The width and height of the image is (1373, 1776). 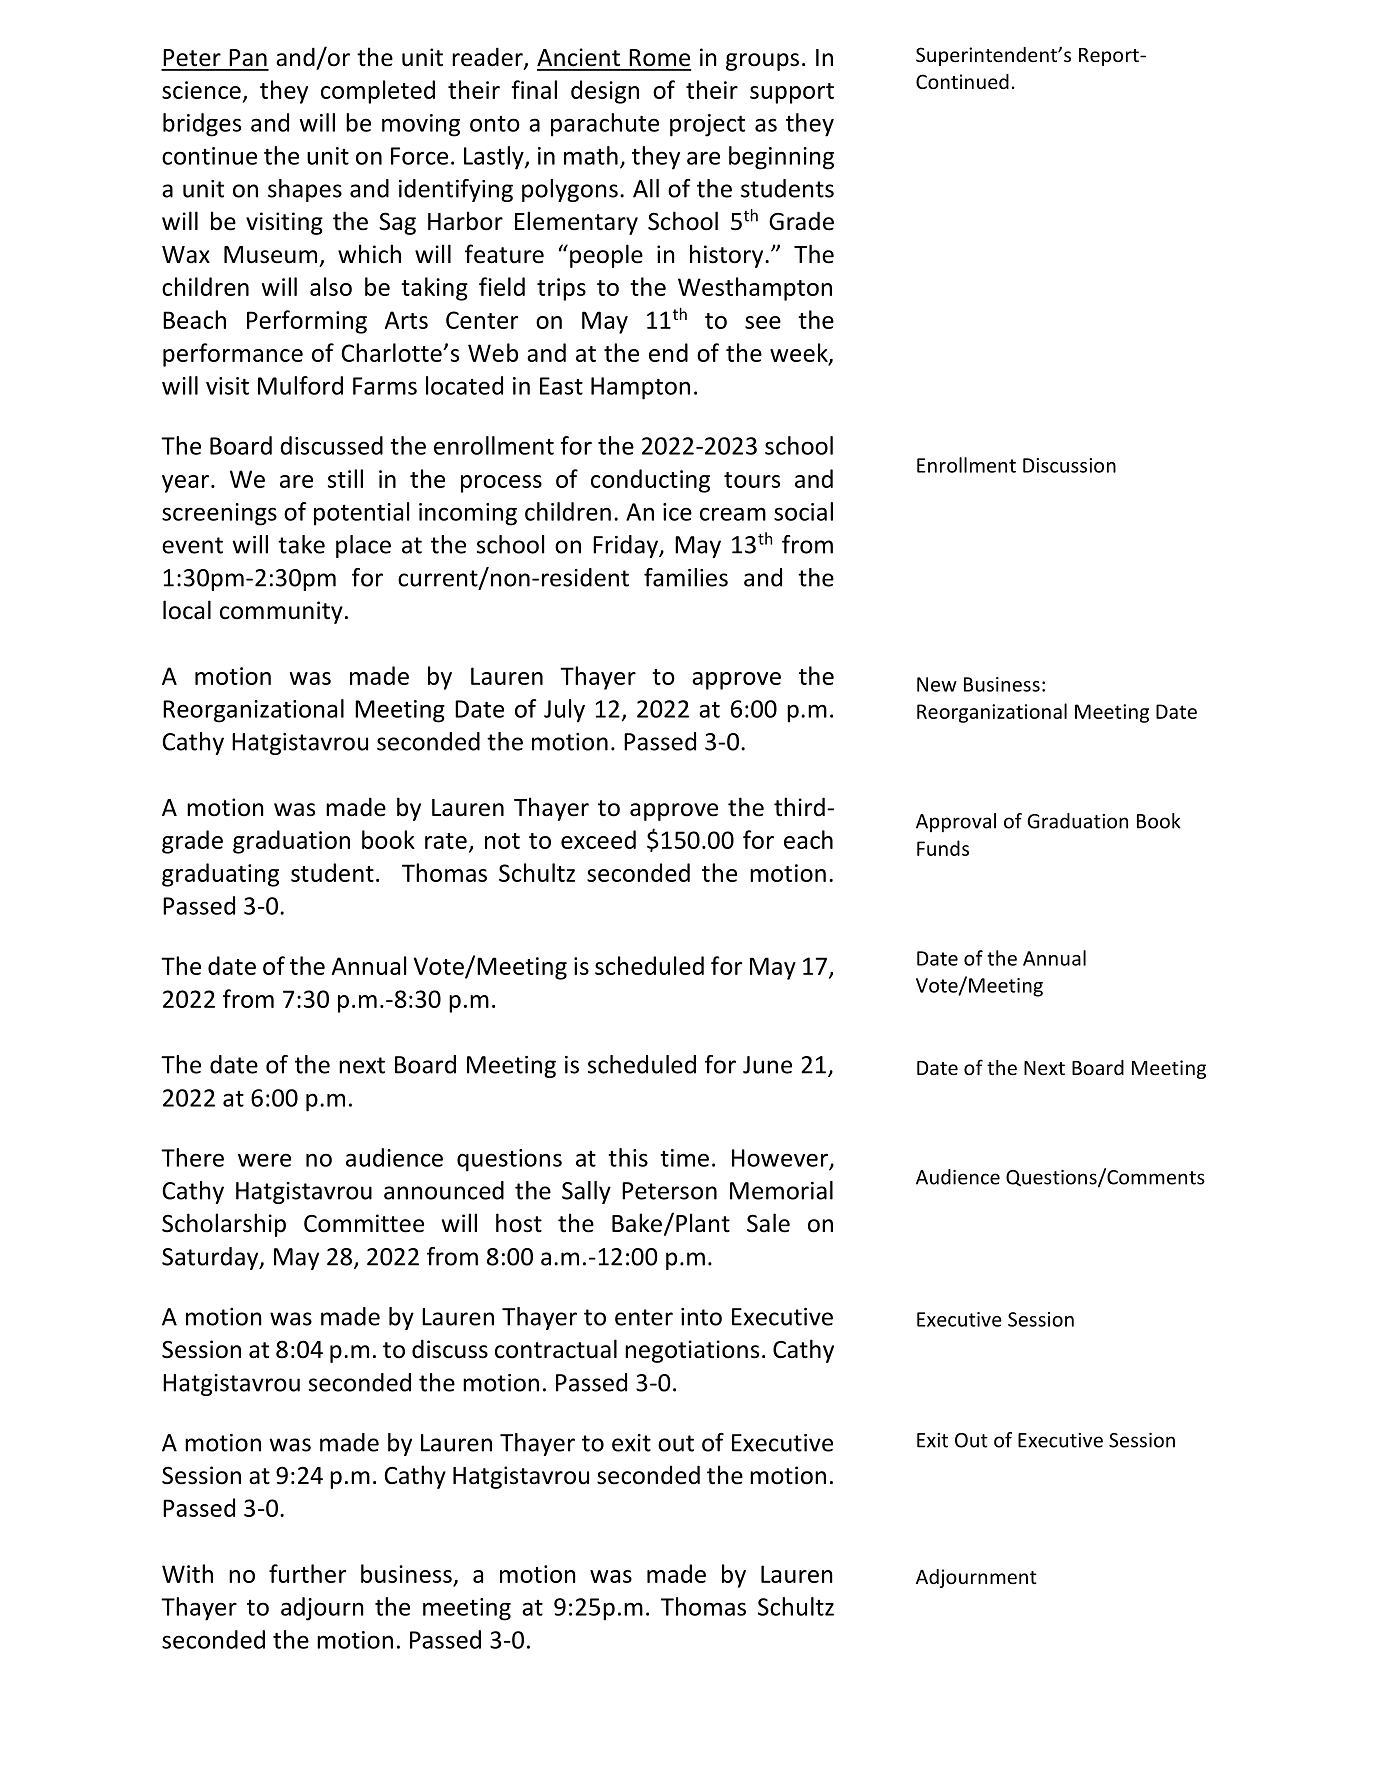 What do you see at coordinates (767, 1065) in the image?
I see `June` at bounding box center [767, 1065].
